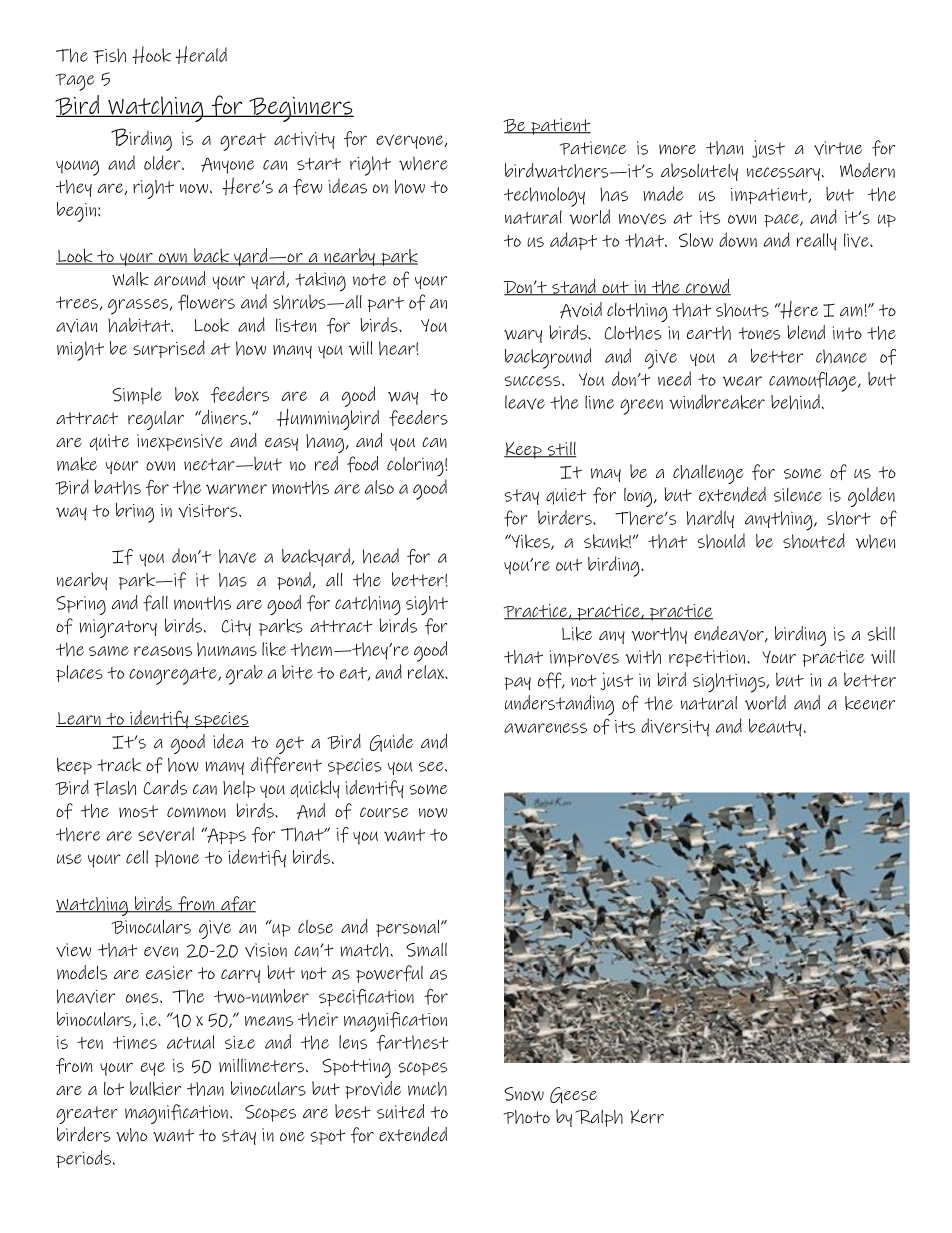  What do you see at coordinates (775, 728) in the screenshot?
I see `beauty` at bounding box center [775, 728].
